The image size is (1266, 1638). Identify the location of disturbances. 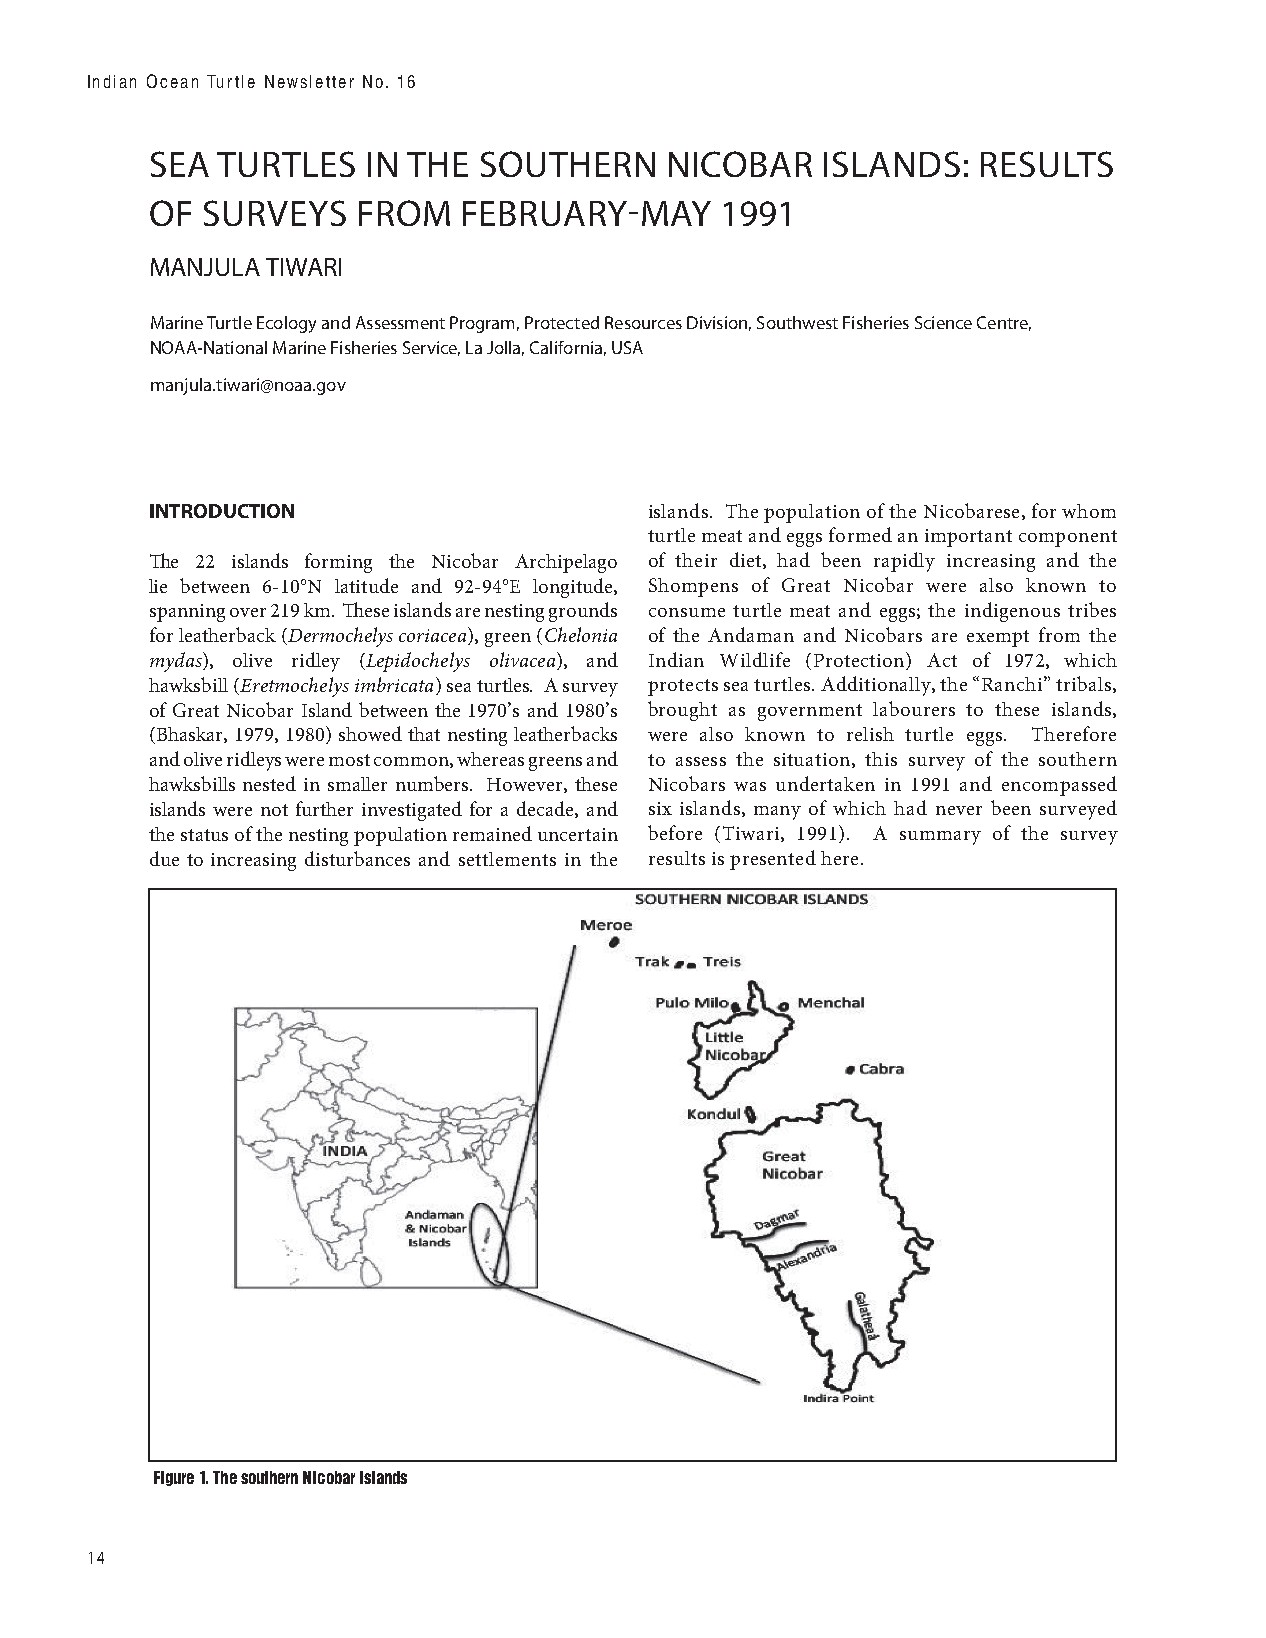
(357, 858).
